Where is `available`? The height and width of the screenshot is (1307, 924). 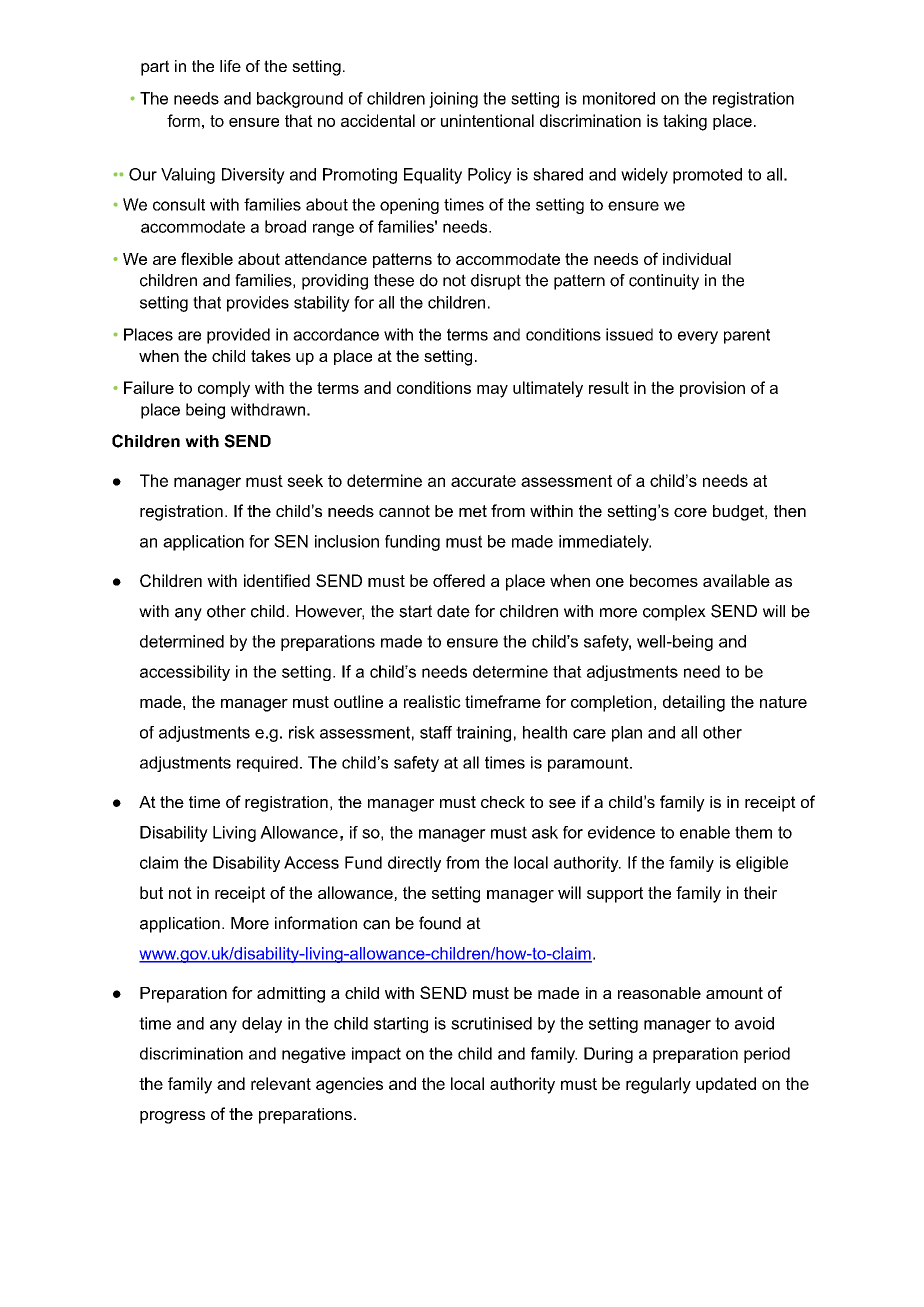 available is located at coordinates (736, 580).
